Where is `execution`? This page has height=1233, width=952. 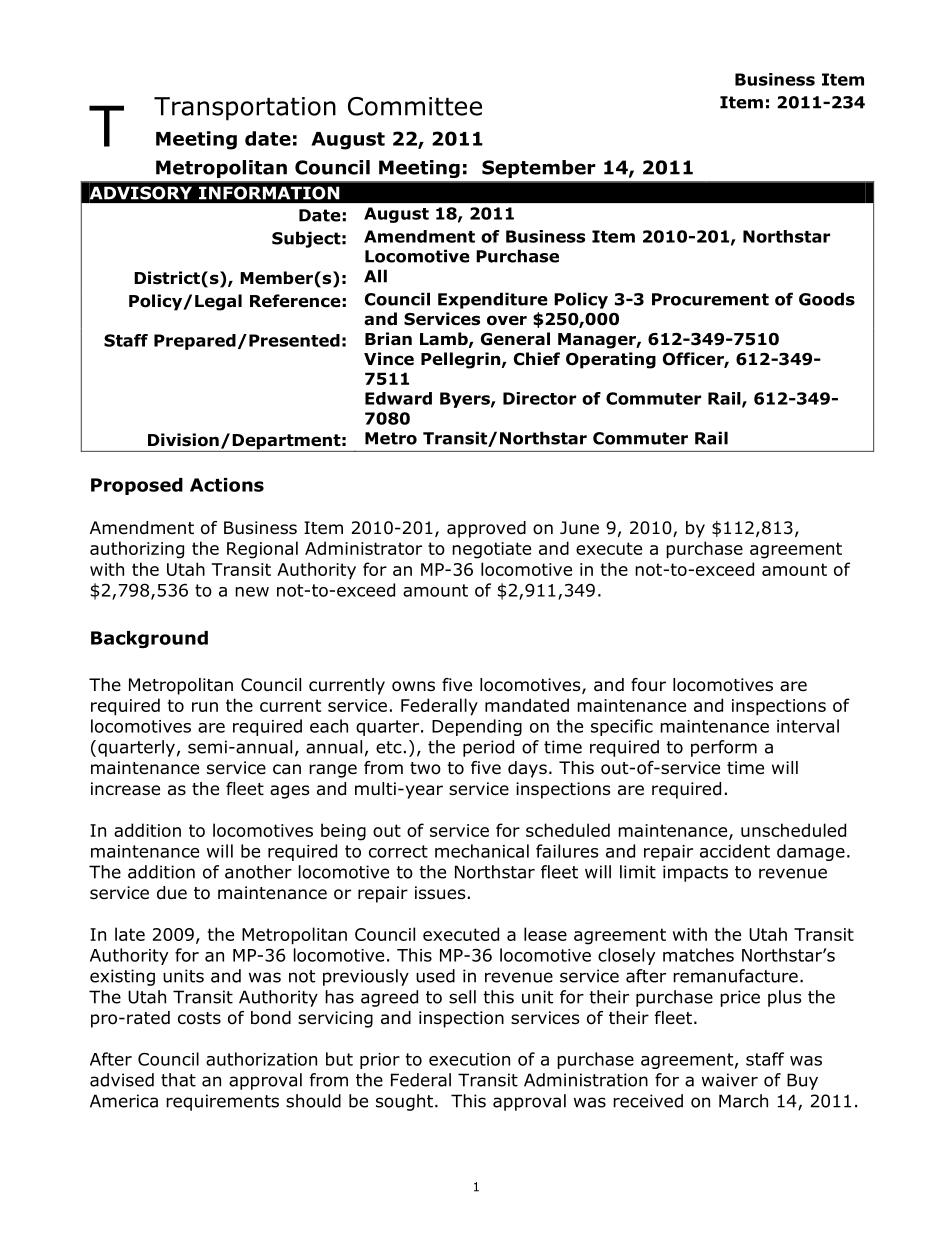 execution is located at coordinates (469, 1059).
